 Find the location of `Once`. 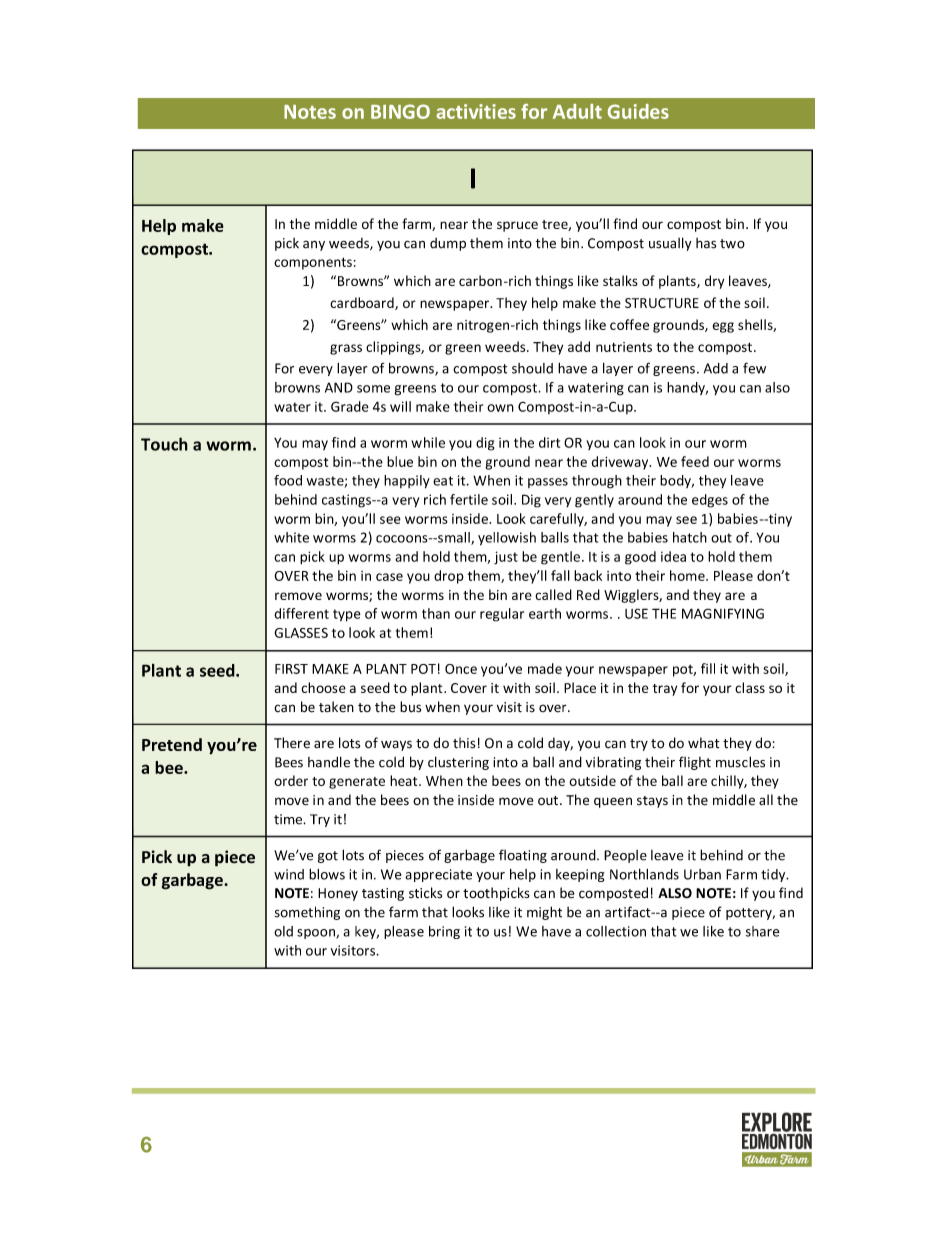

Once is located at coordinates (461, 669).
